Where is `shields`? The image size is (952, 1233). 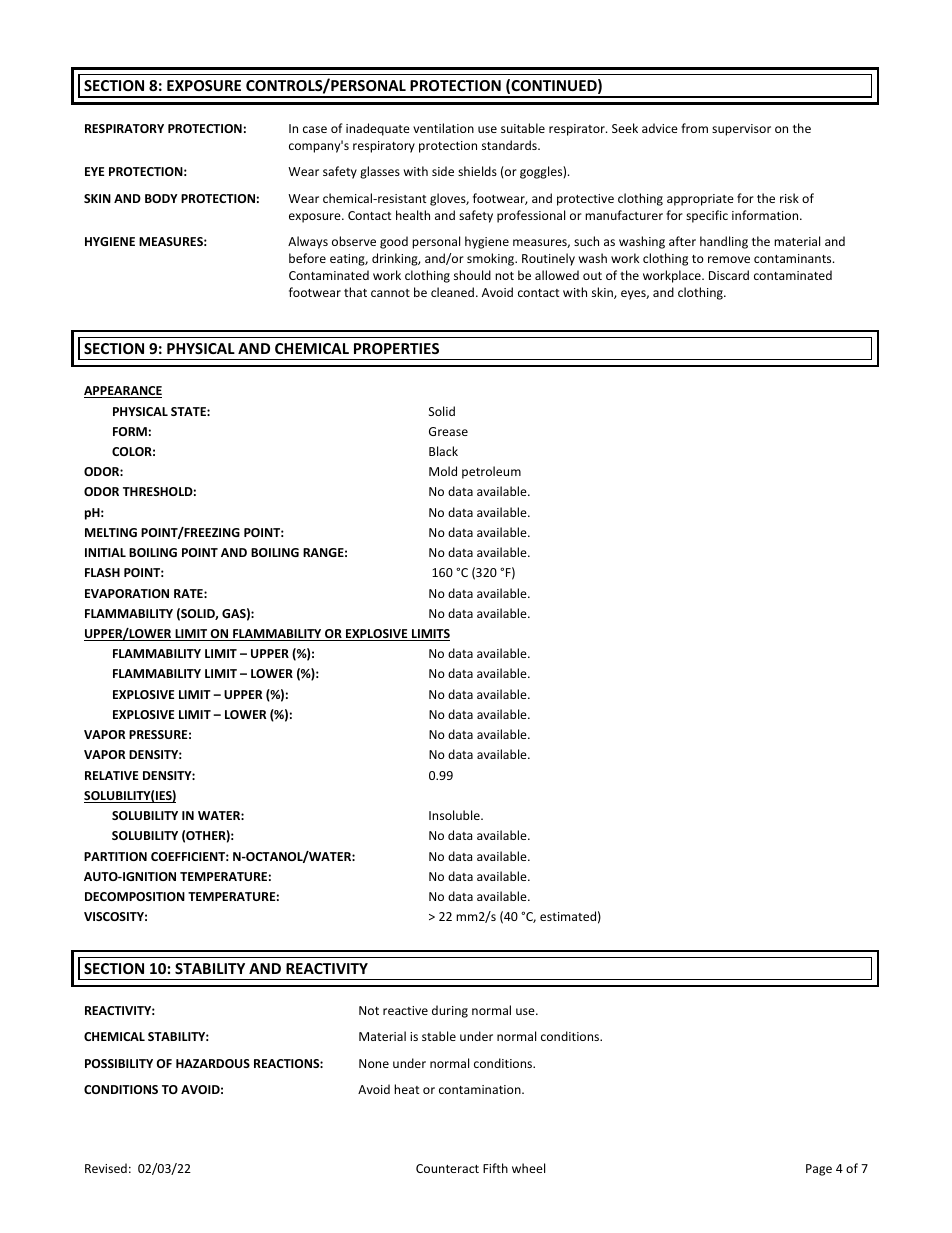
shields is located at coordinates (477, 171).
